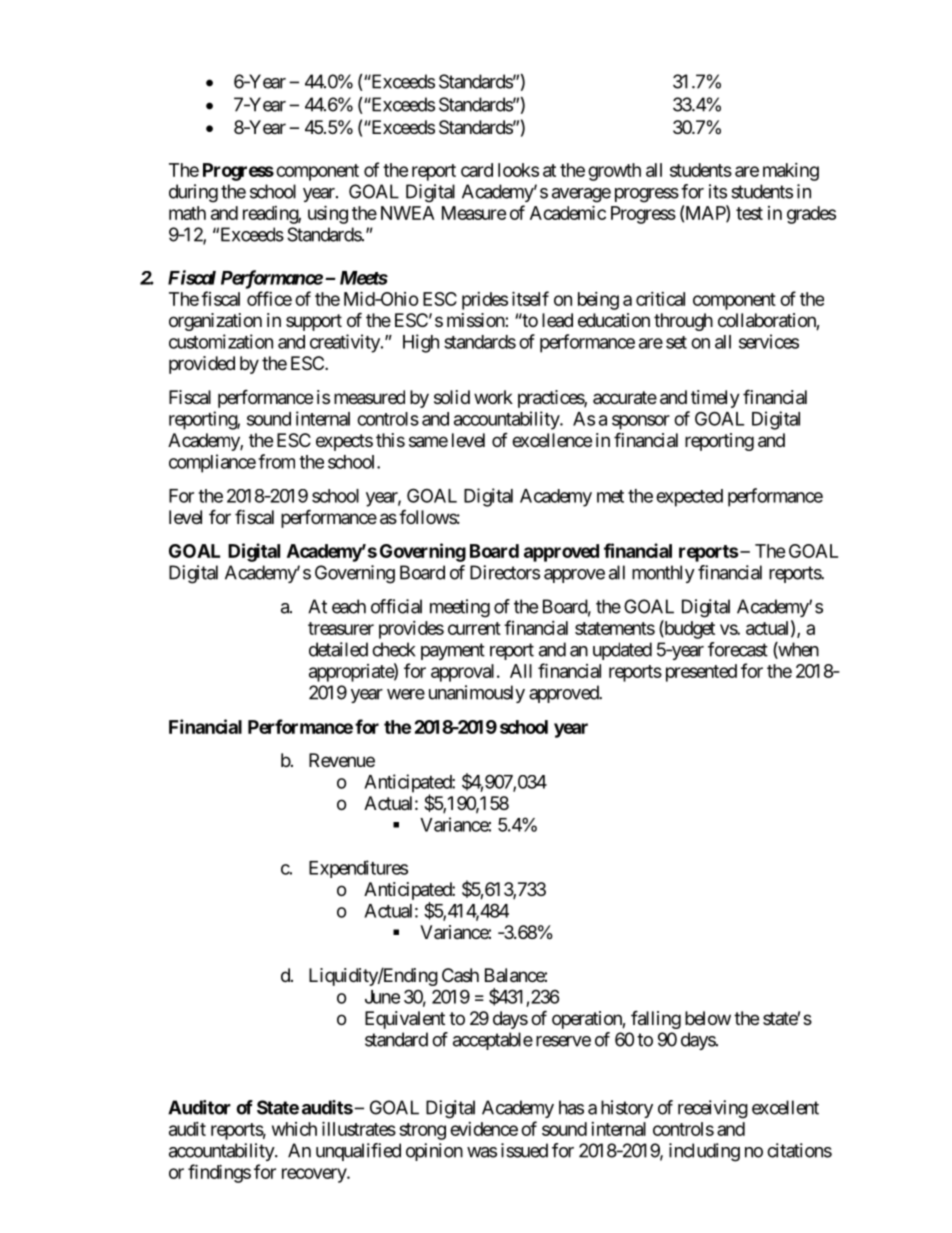 This screenshot has width=952, height=1233. Describe the element at coordinates (493, 397) in the screenshot. I see `work` at that location.
